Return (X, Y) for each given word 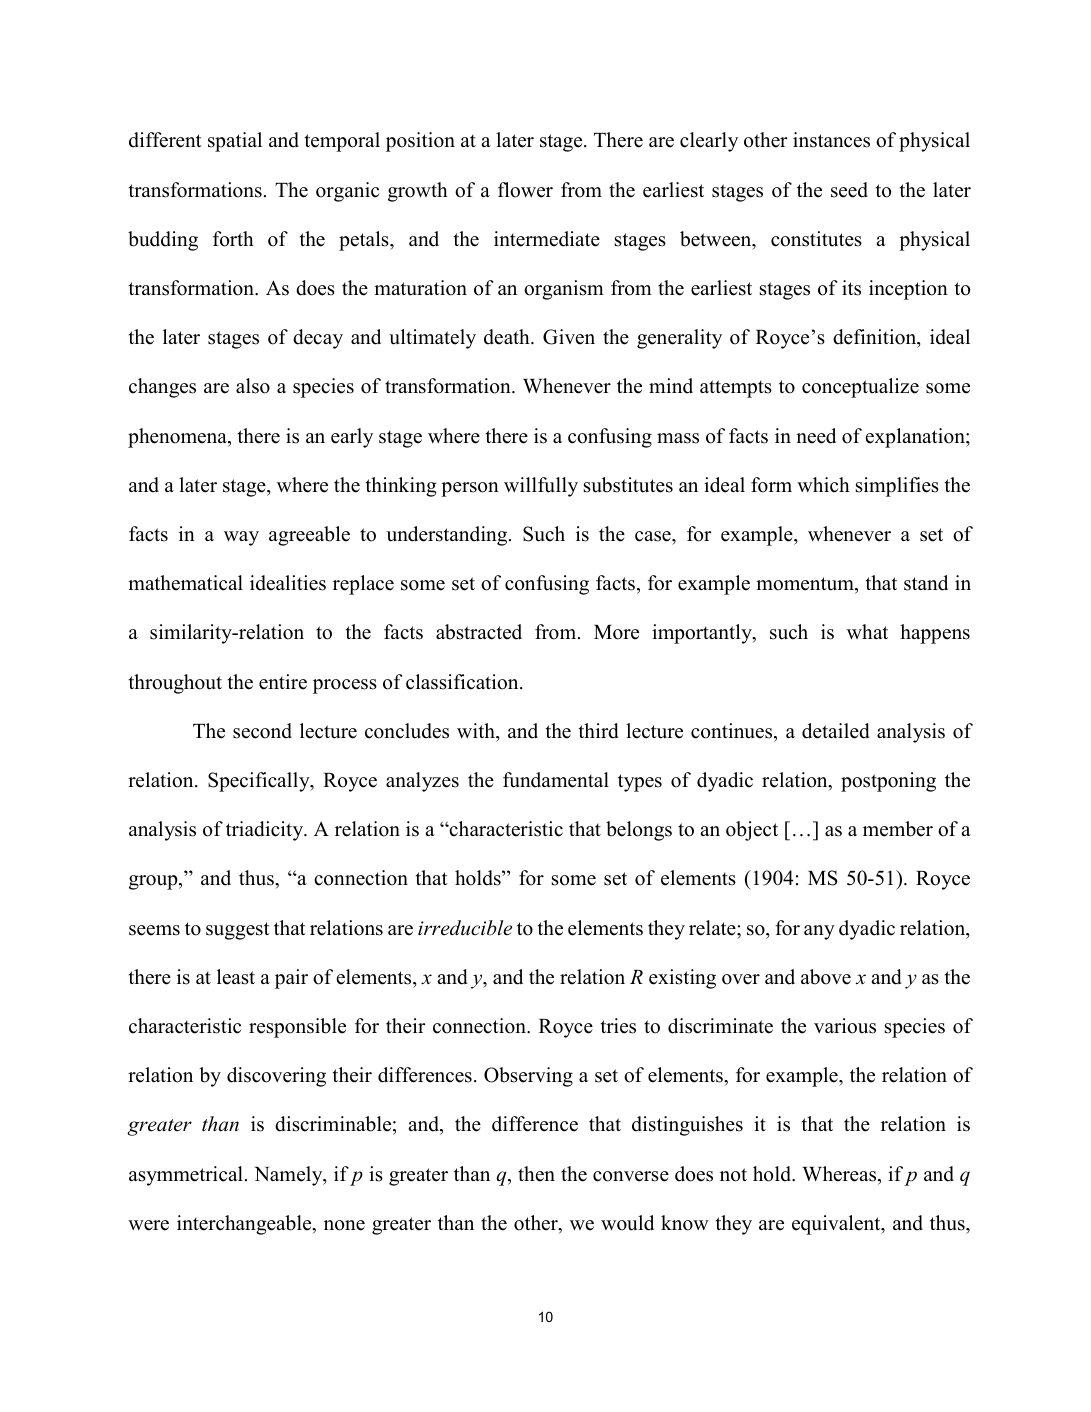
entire (283, 682)
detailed (836, 731)
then (536, 1174)
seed (849, 190)
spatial (235, 142)
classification (463, 682)
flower (525, 190)
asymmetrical (186, 1176)
